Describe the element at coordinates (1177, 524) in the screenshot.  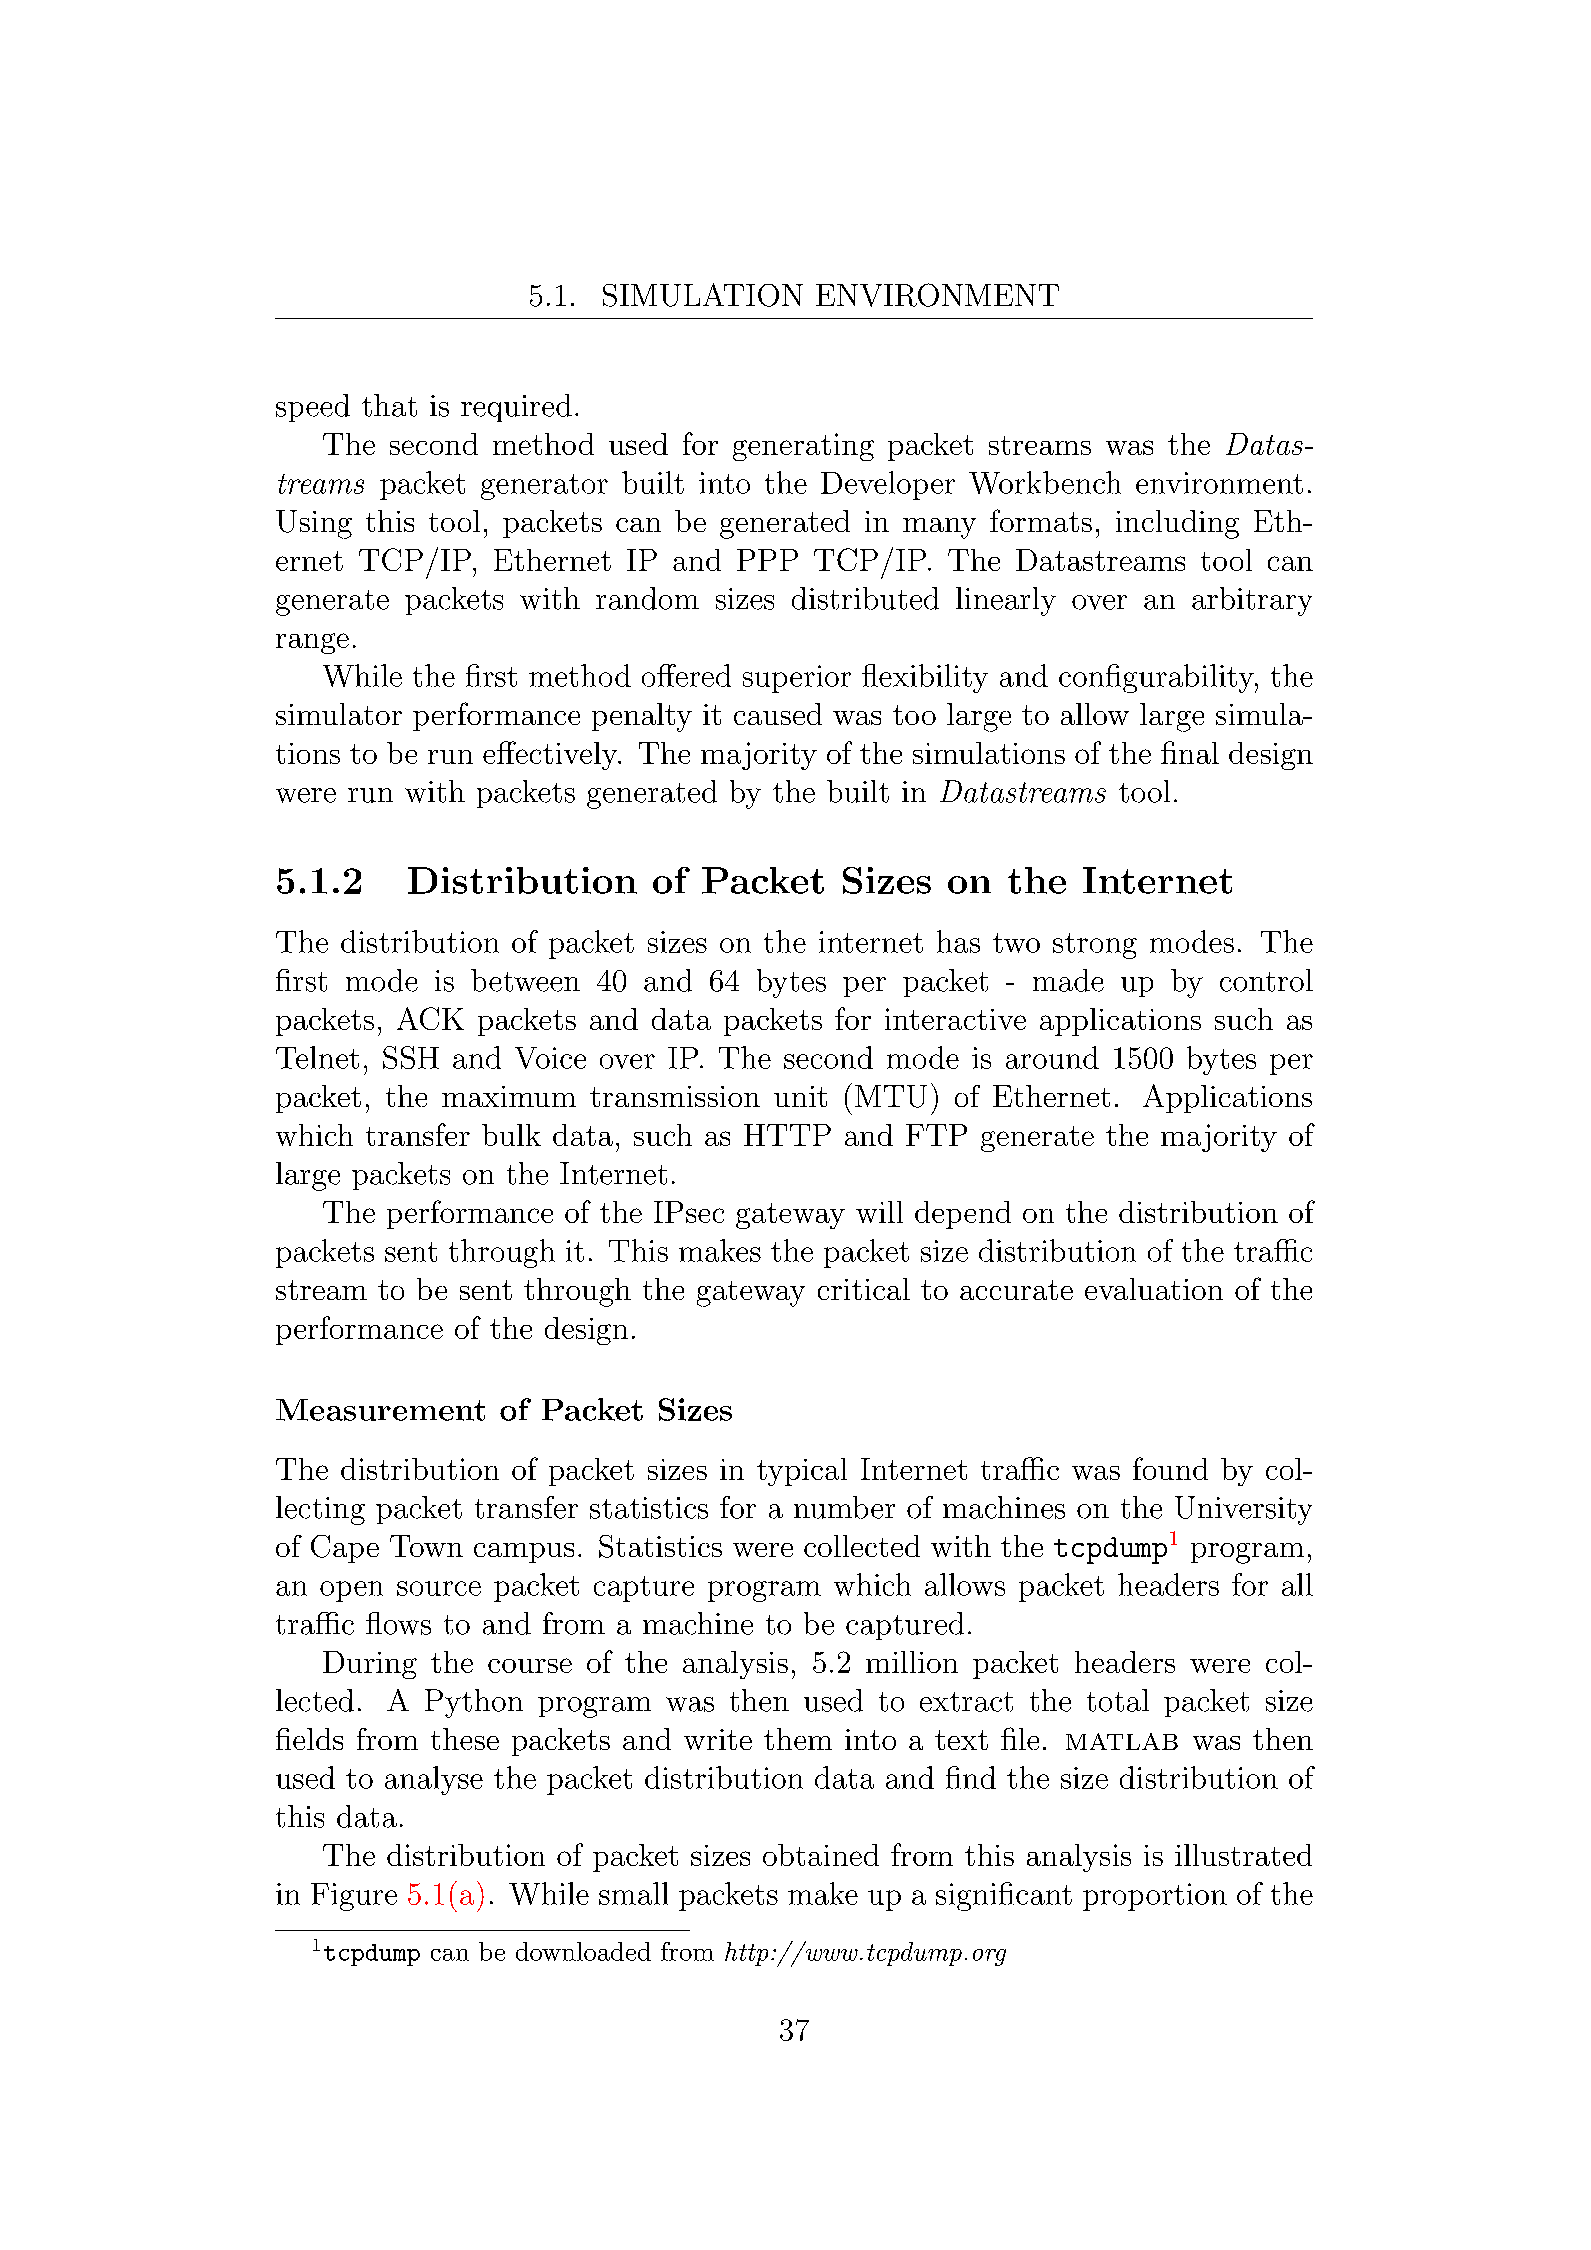
I see `including` at that location.
